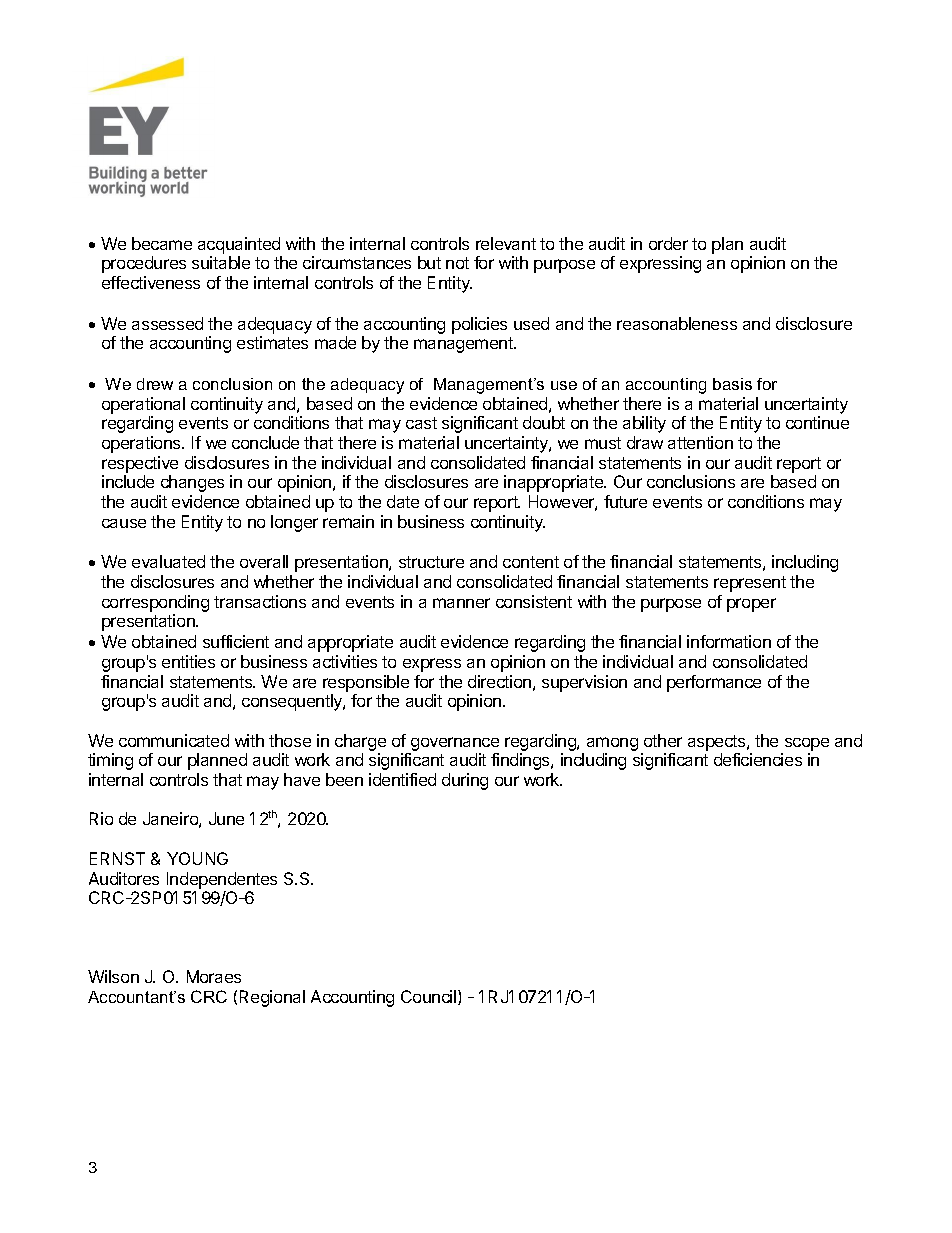  What do you see at coordinates (421, 423) in the screenshot?
I see `cast` at bounding box center [421, 423].
